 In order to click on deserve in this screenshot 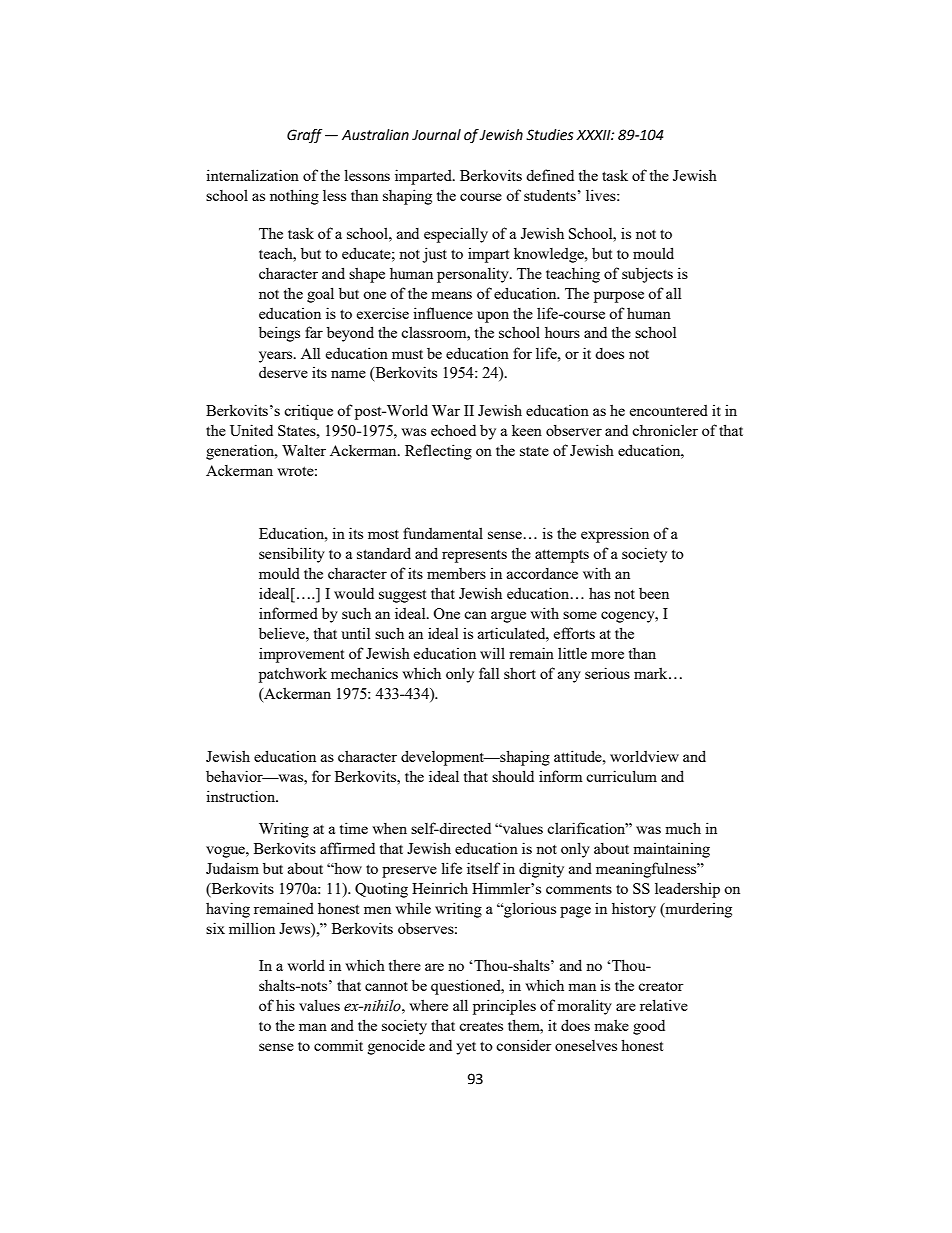, I will do `click(283, 372)`.
